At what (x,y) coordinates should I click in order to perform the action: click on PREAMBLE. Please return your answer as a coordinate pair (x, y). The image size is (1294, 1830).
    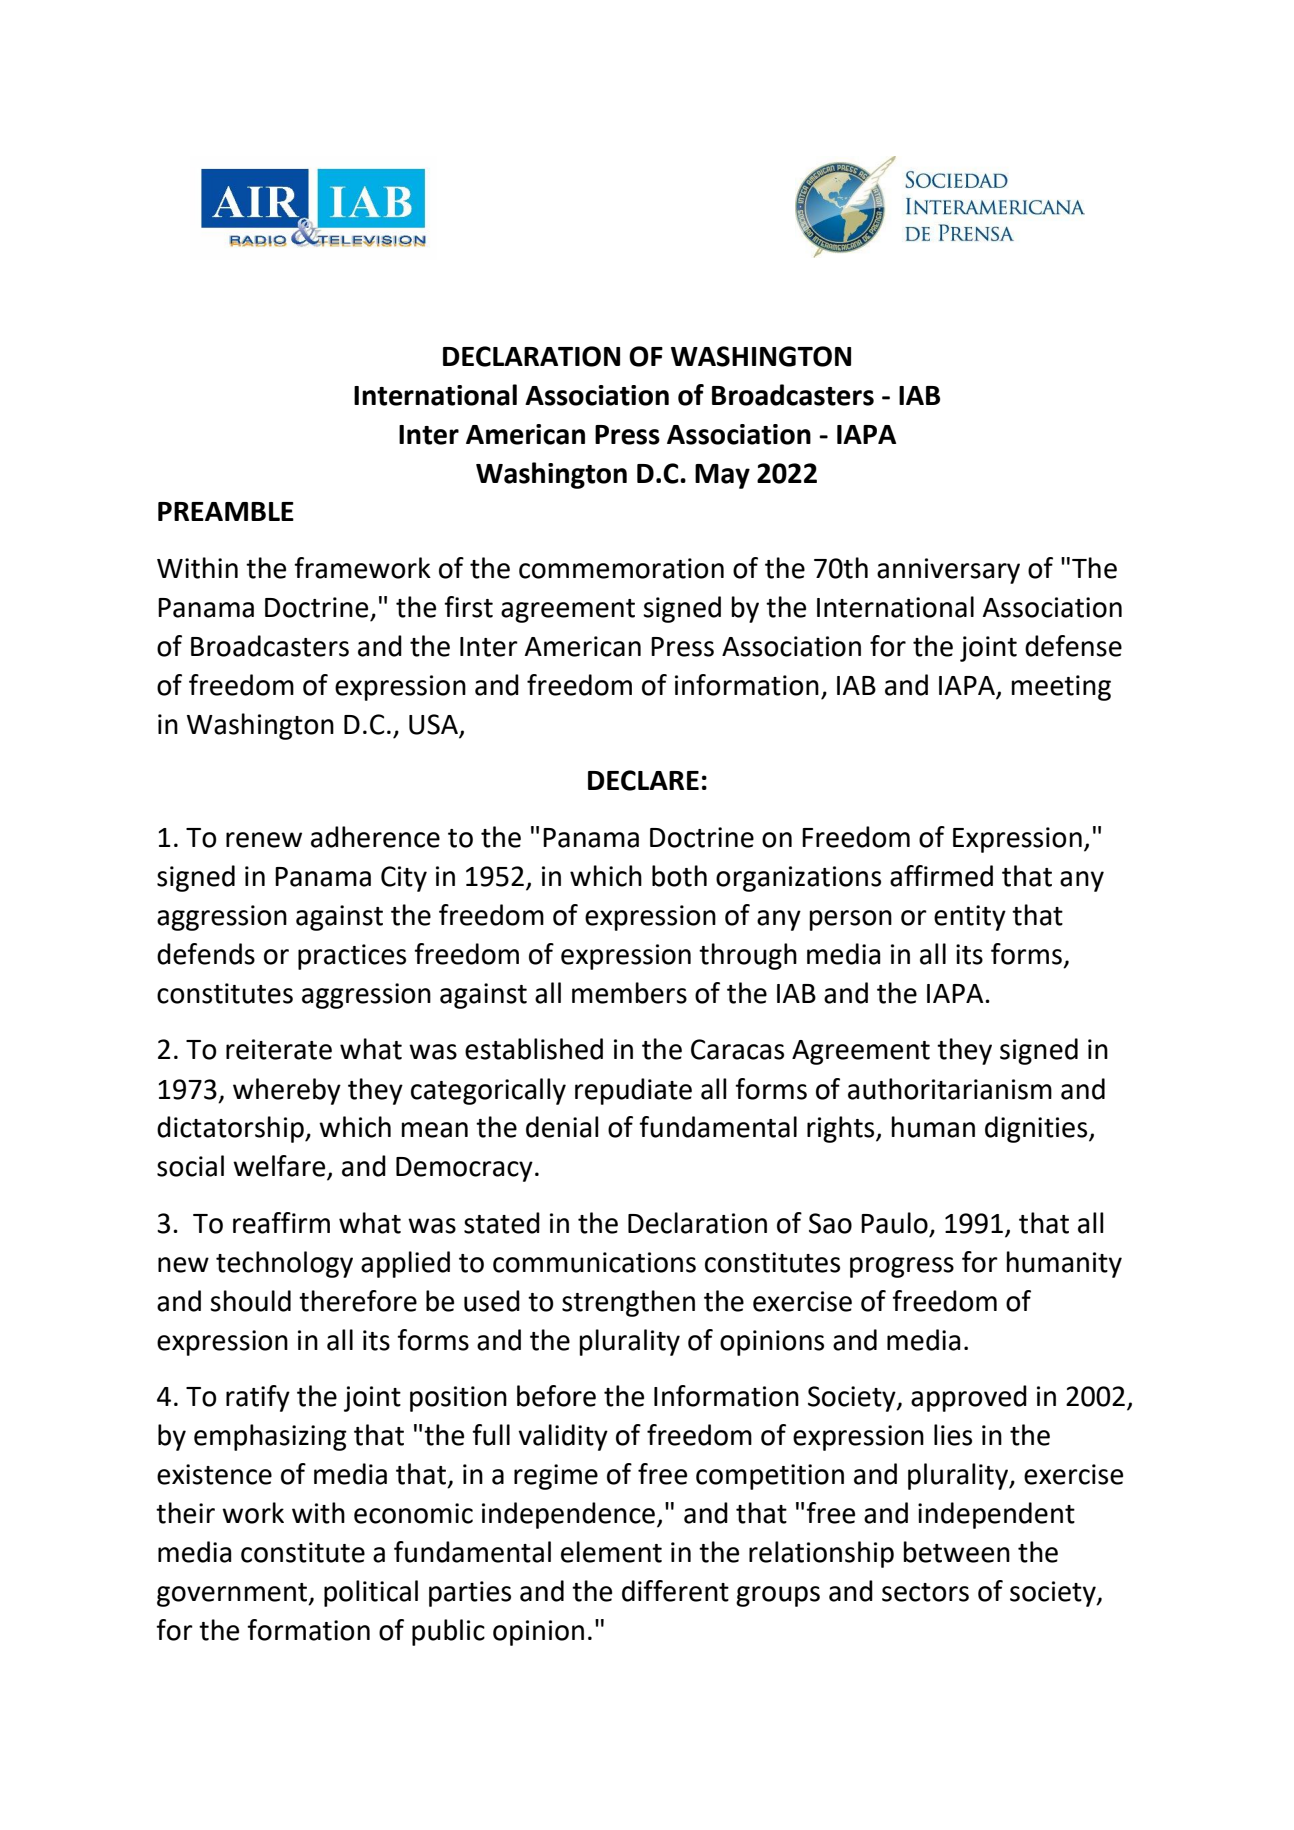
    Looking at the image, I should click on (226, 511).
